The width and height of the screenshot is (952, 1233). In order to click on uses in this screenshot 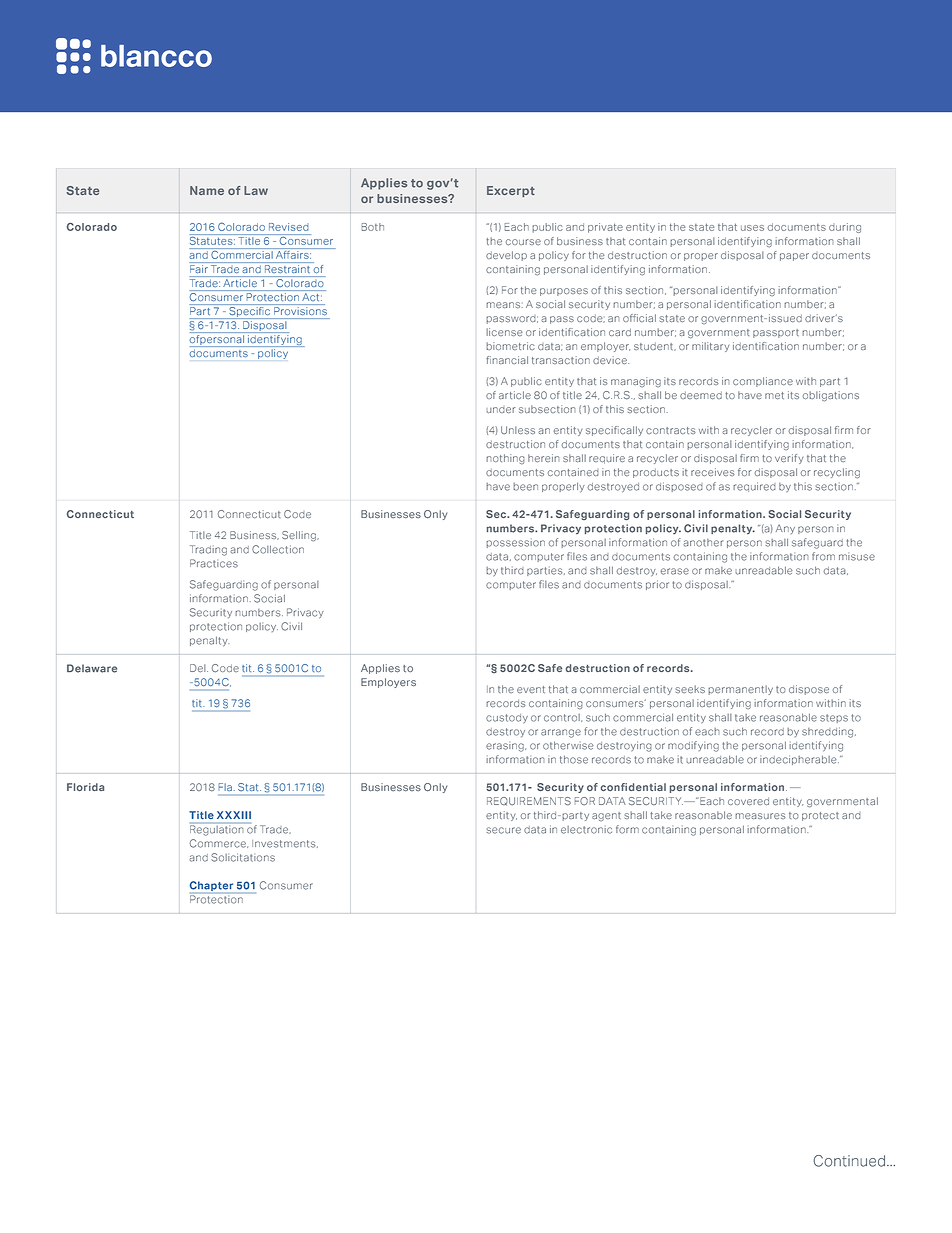, I will do `click(752, 228)`.
